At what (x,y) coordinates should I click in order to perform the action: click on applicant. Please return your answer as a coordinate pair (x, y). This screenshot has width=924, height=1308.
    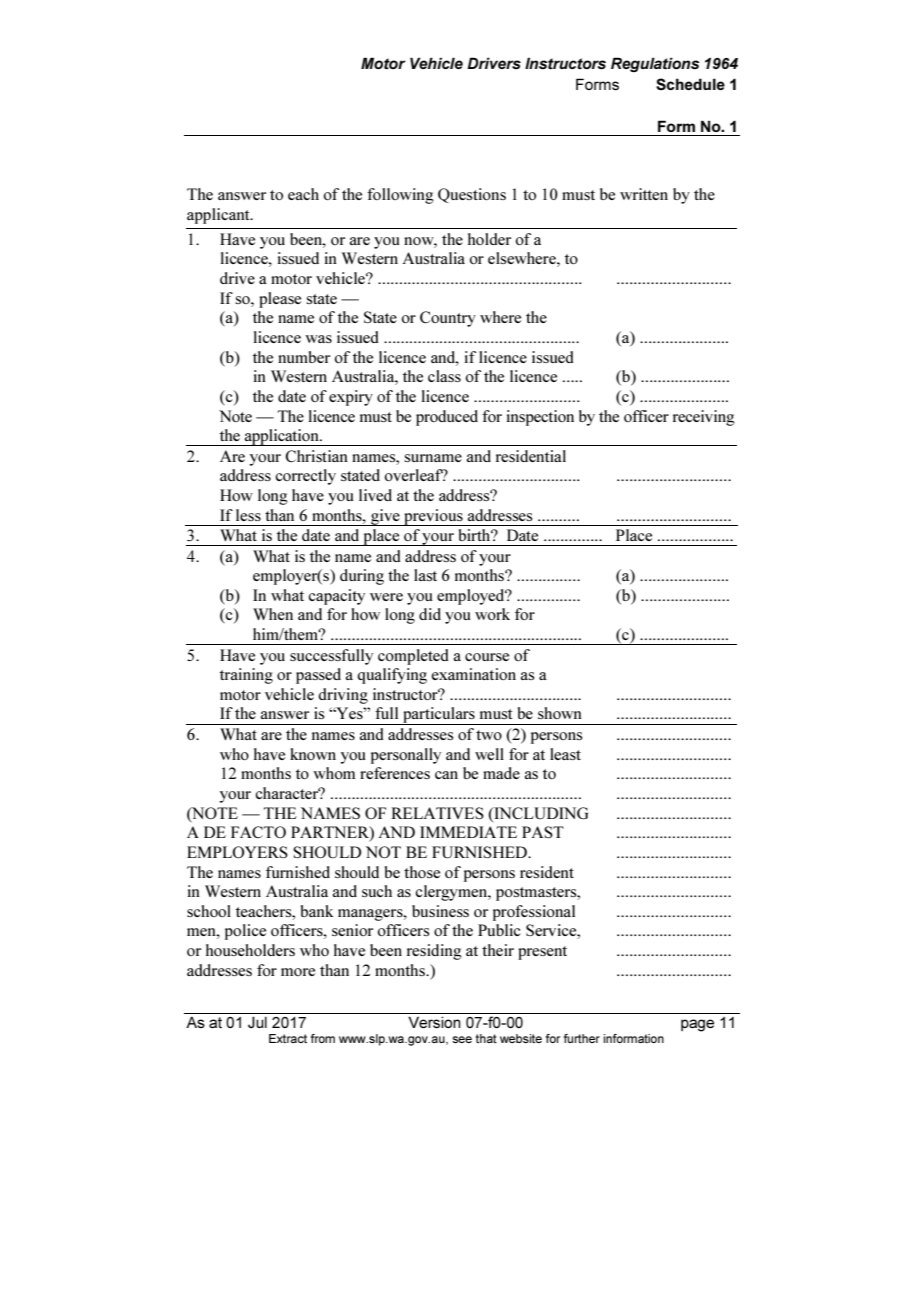
    Looking at the image, I should click on (219, 216).
